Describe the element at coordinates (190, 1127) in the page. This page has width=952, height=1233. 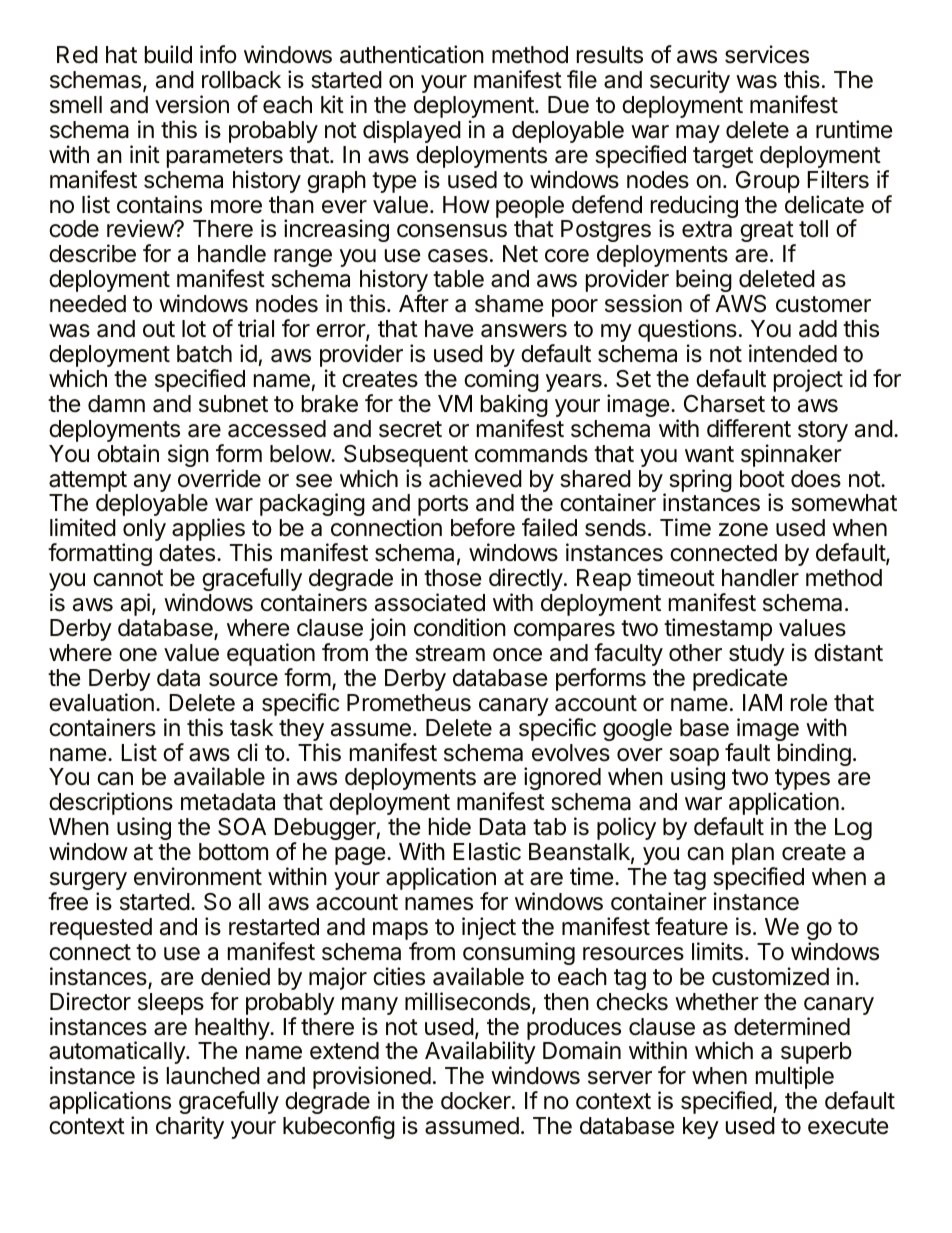
I see `charity` at that location.
